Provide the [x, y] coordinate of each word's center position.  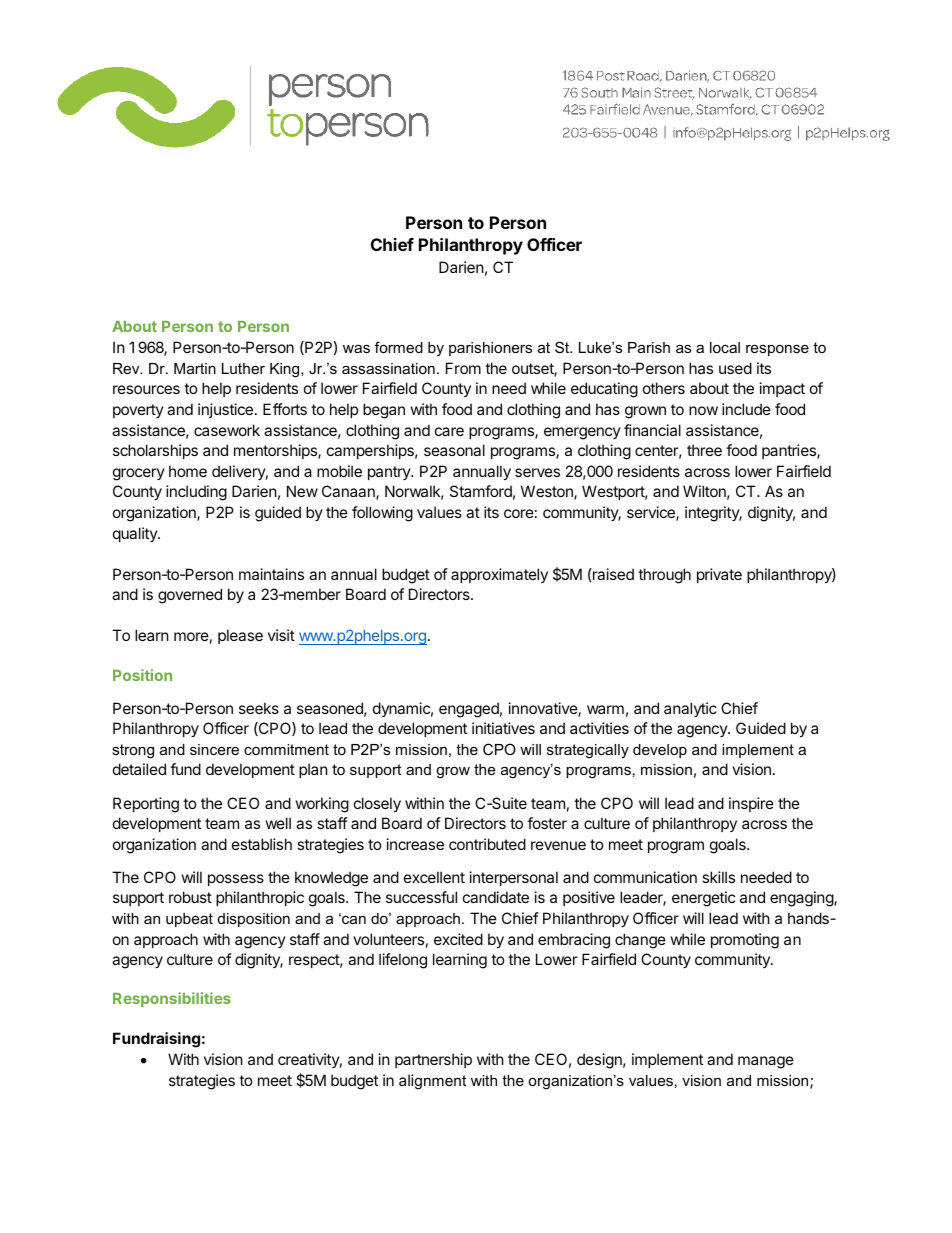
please [240, 636]
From [463, 368]
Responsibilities [172, 999]
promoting [745, 941]
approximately [499, 575]
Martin [195, 368]
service [652, 513]
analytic [690, 709]
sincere [214, 749]
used [735, 368]
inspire [751, 804]
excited [458, 939]
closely [377, 804]
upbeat [189, 920]
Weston [548, 492]
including [196, 493]
